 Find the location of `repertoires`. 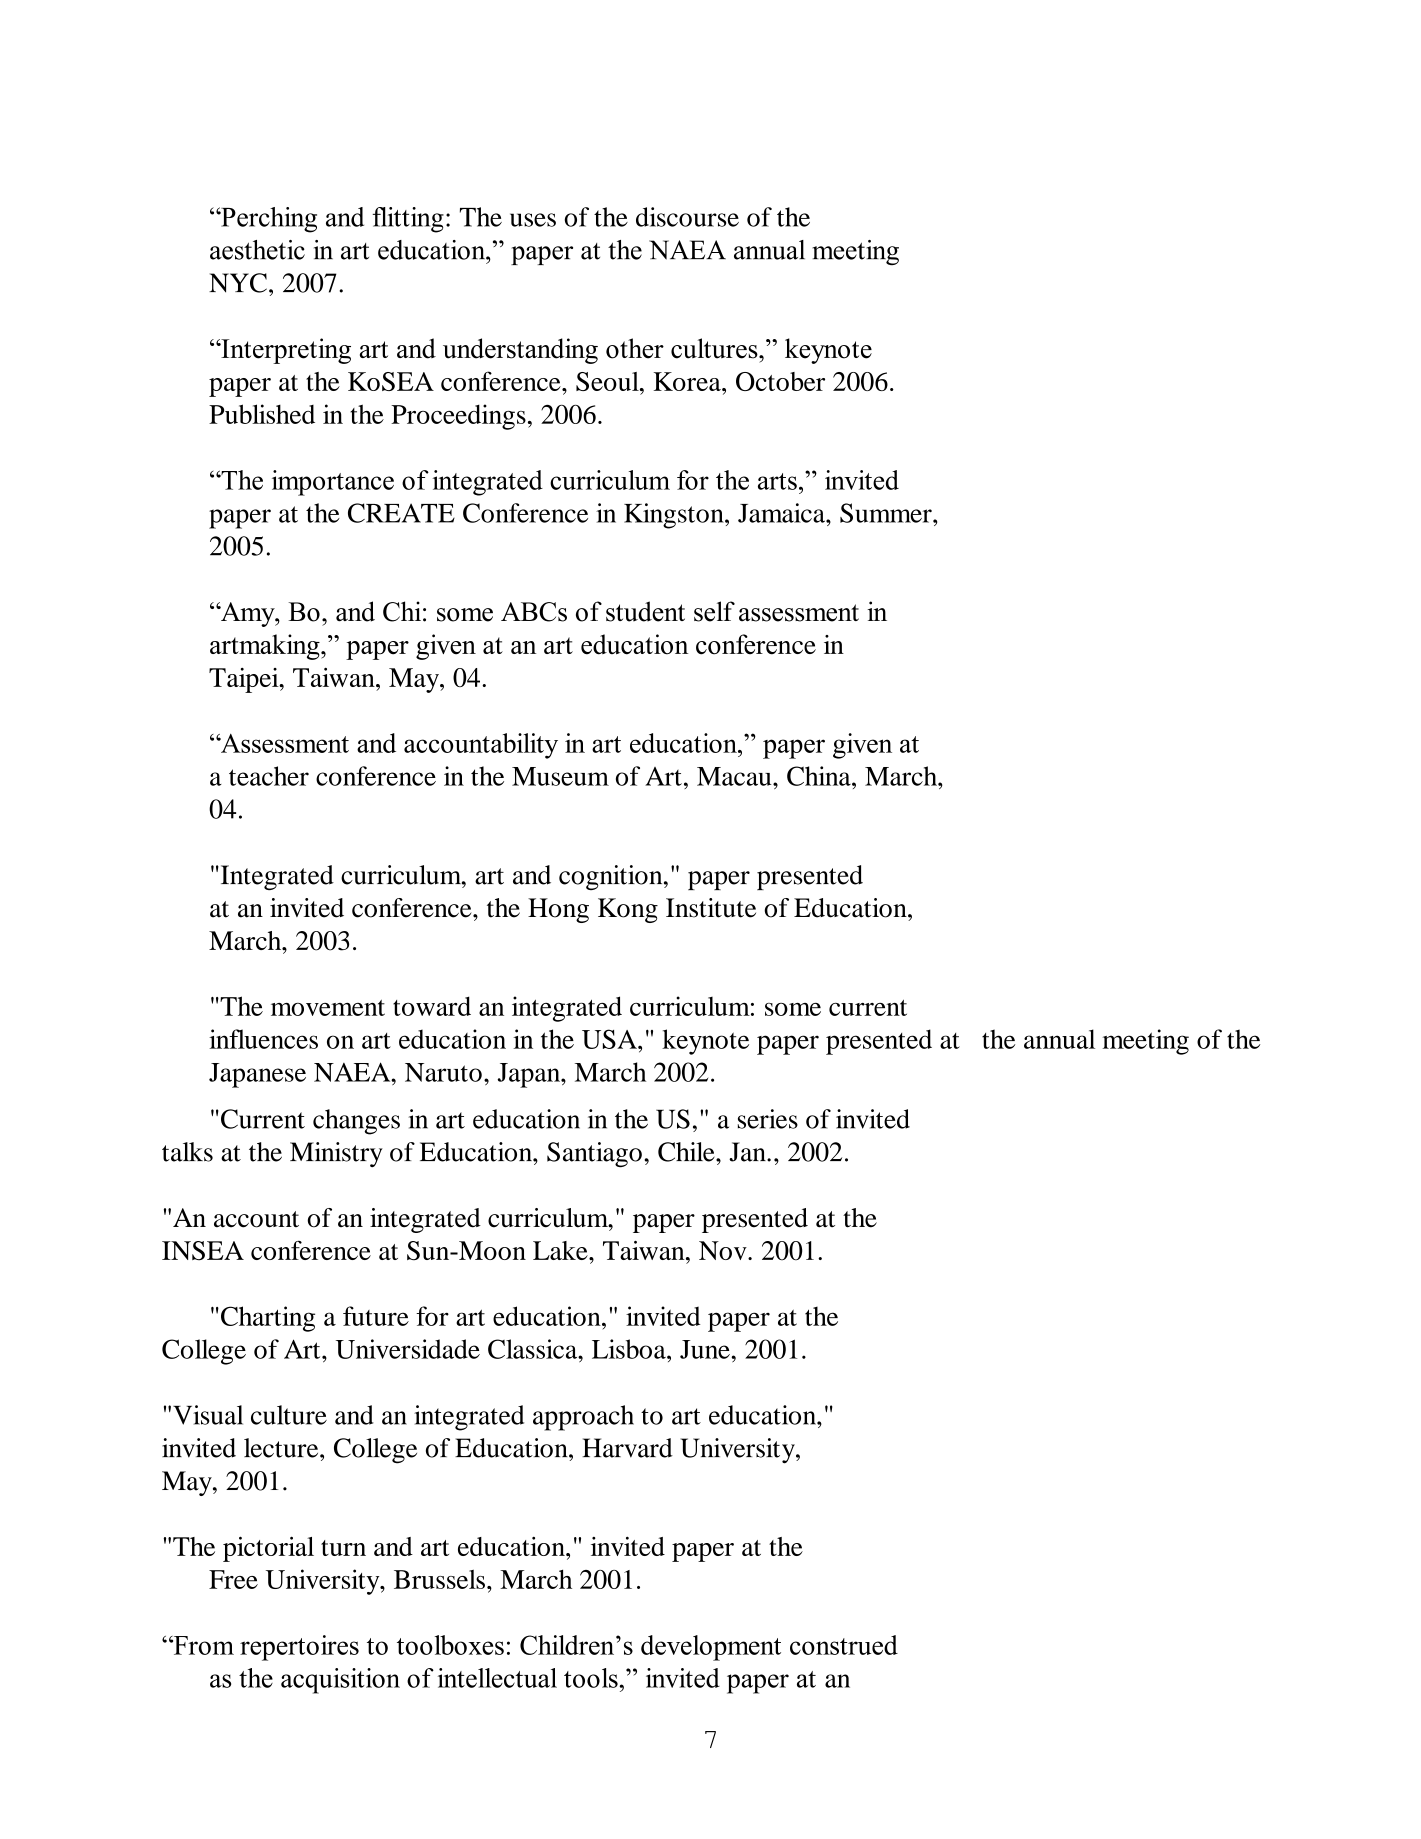

repertoires is located at coordinates (299, 1648).
